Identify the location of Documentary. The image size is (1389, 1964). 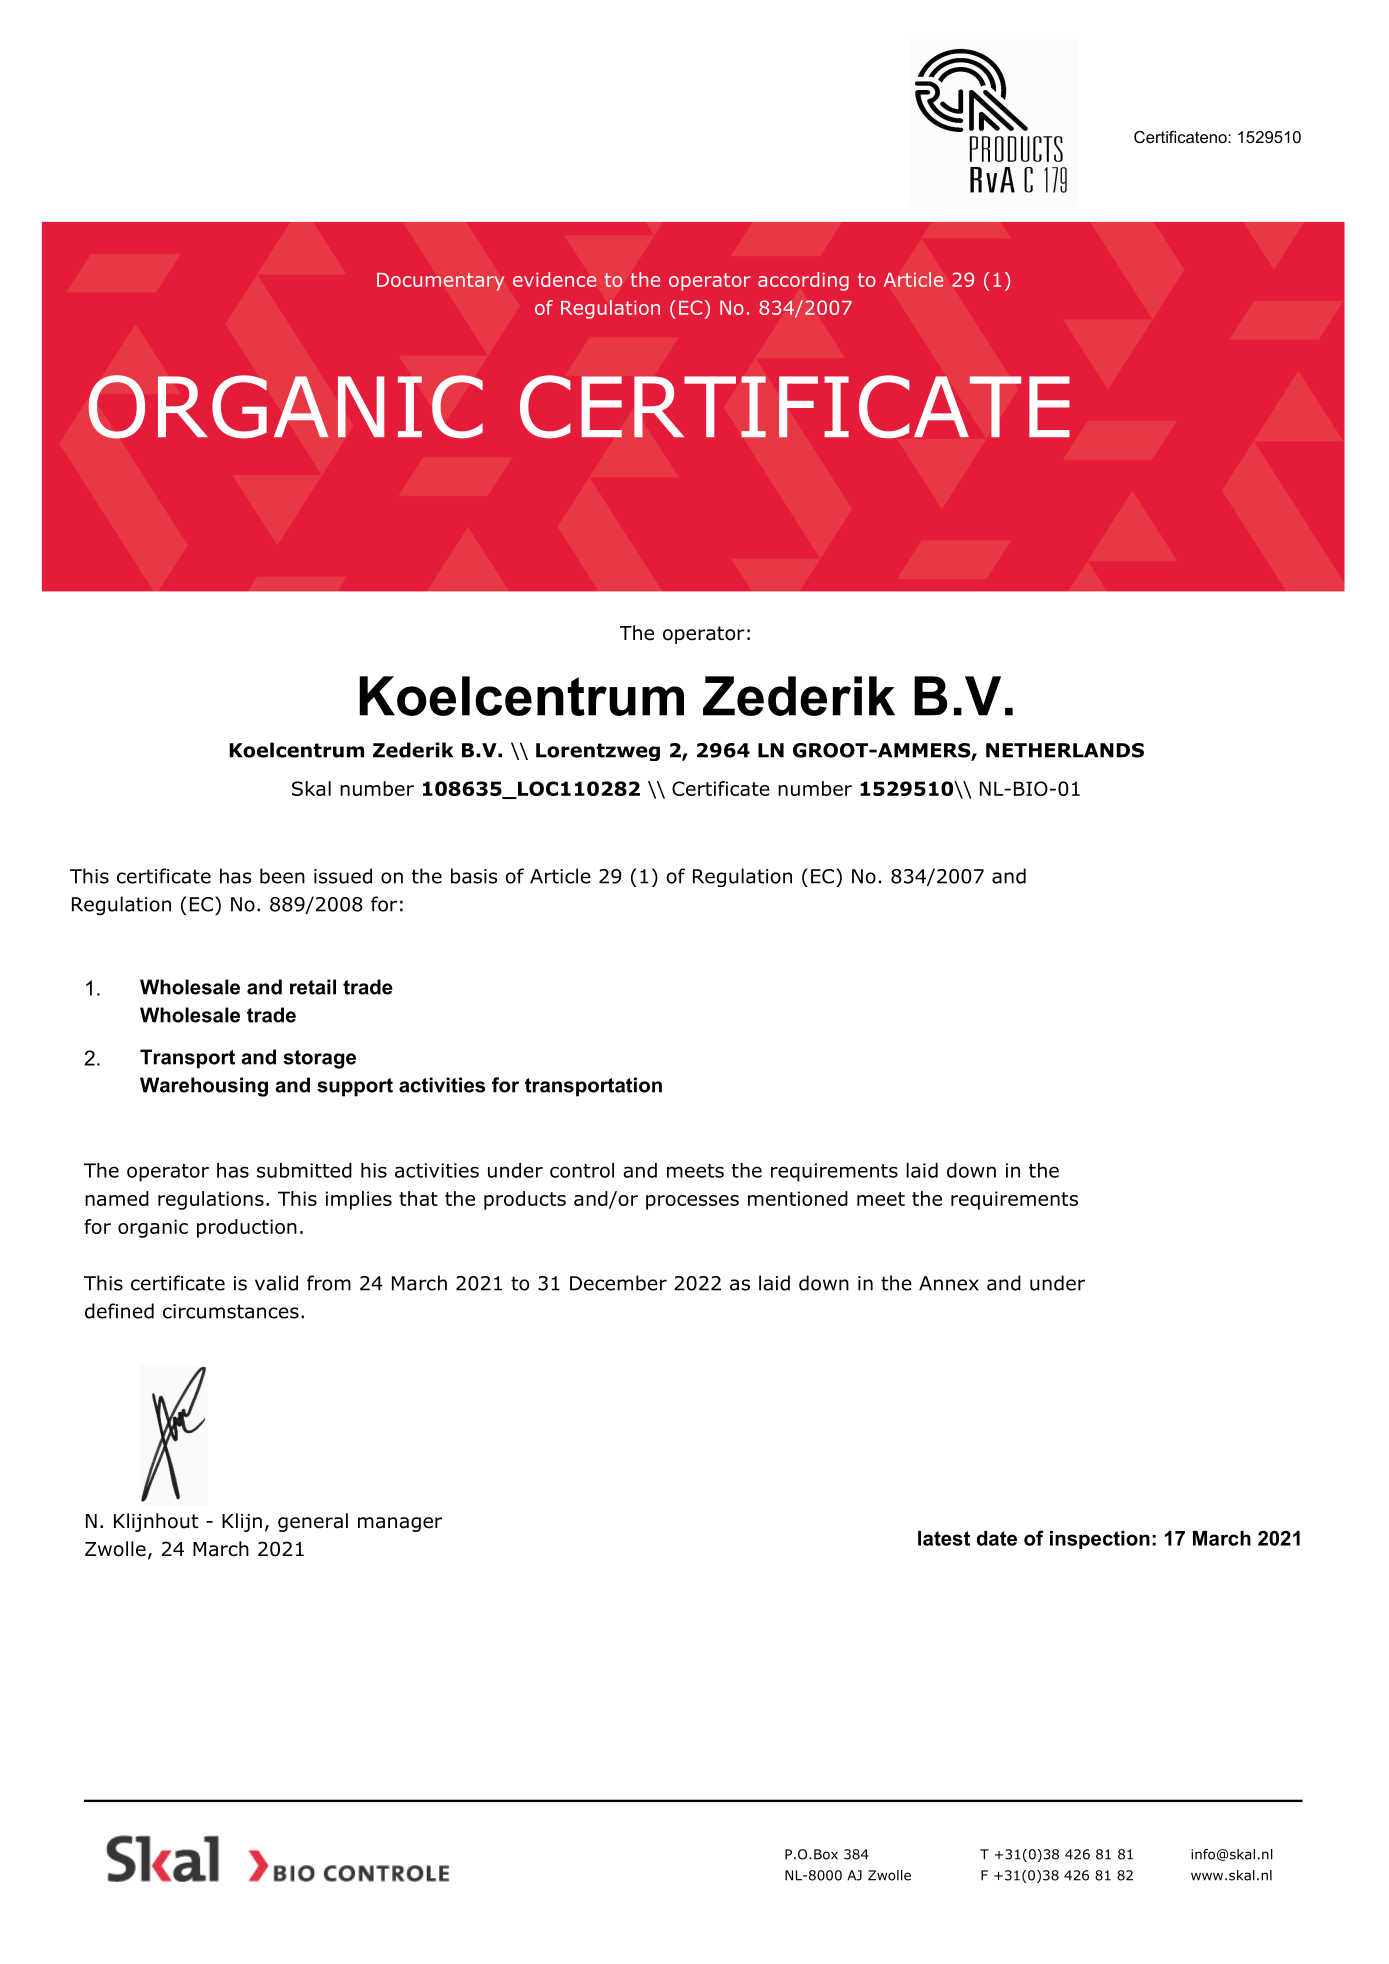
(440, 282).
